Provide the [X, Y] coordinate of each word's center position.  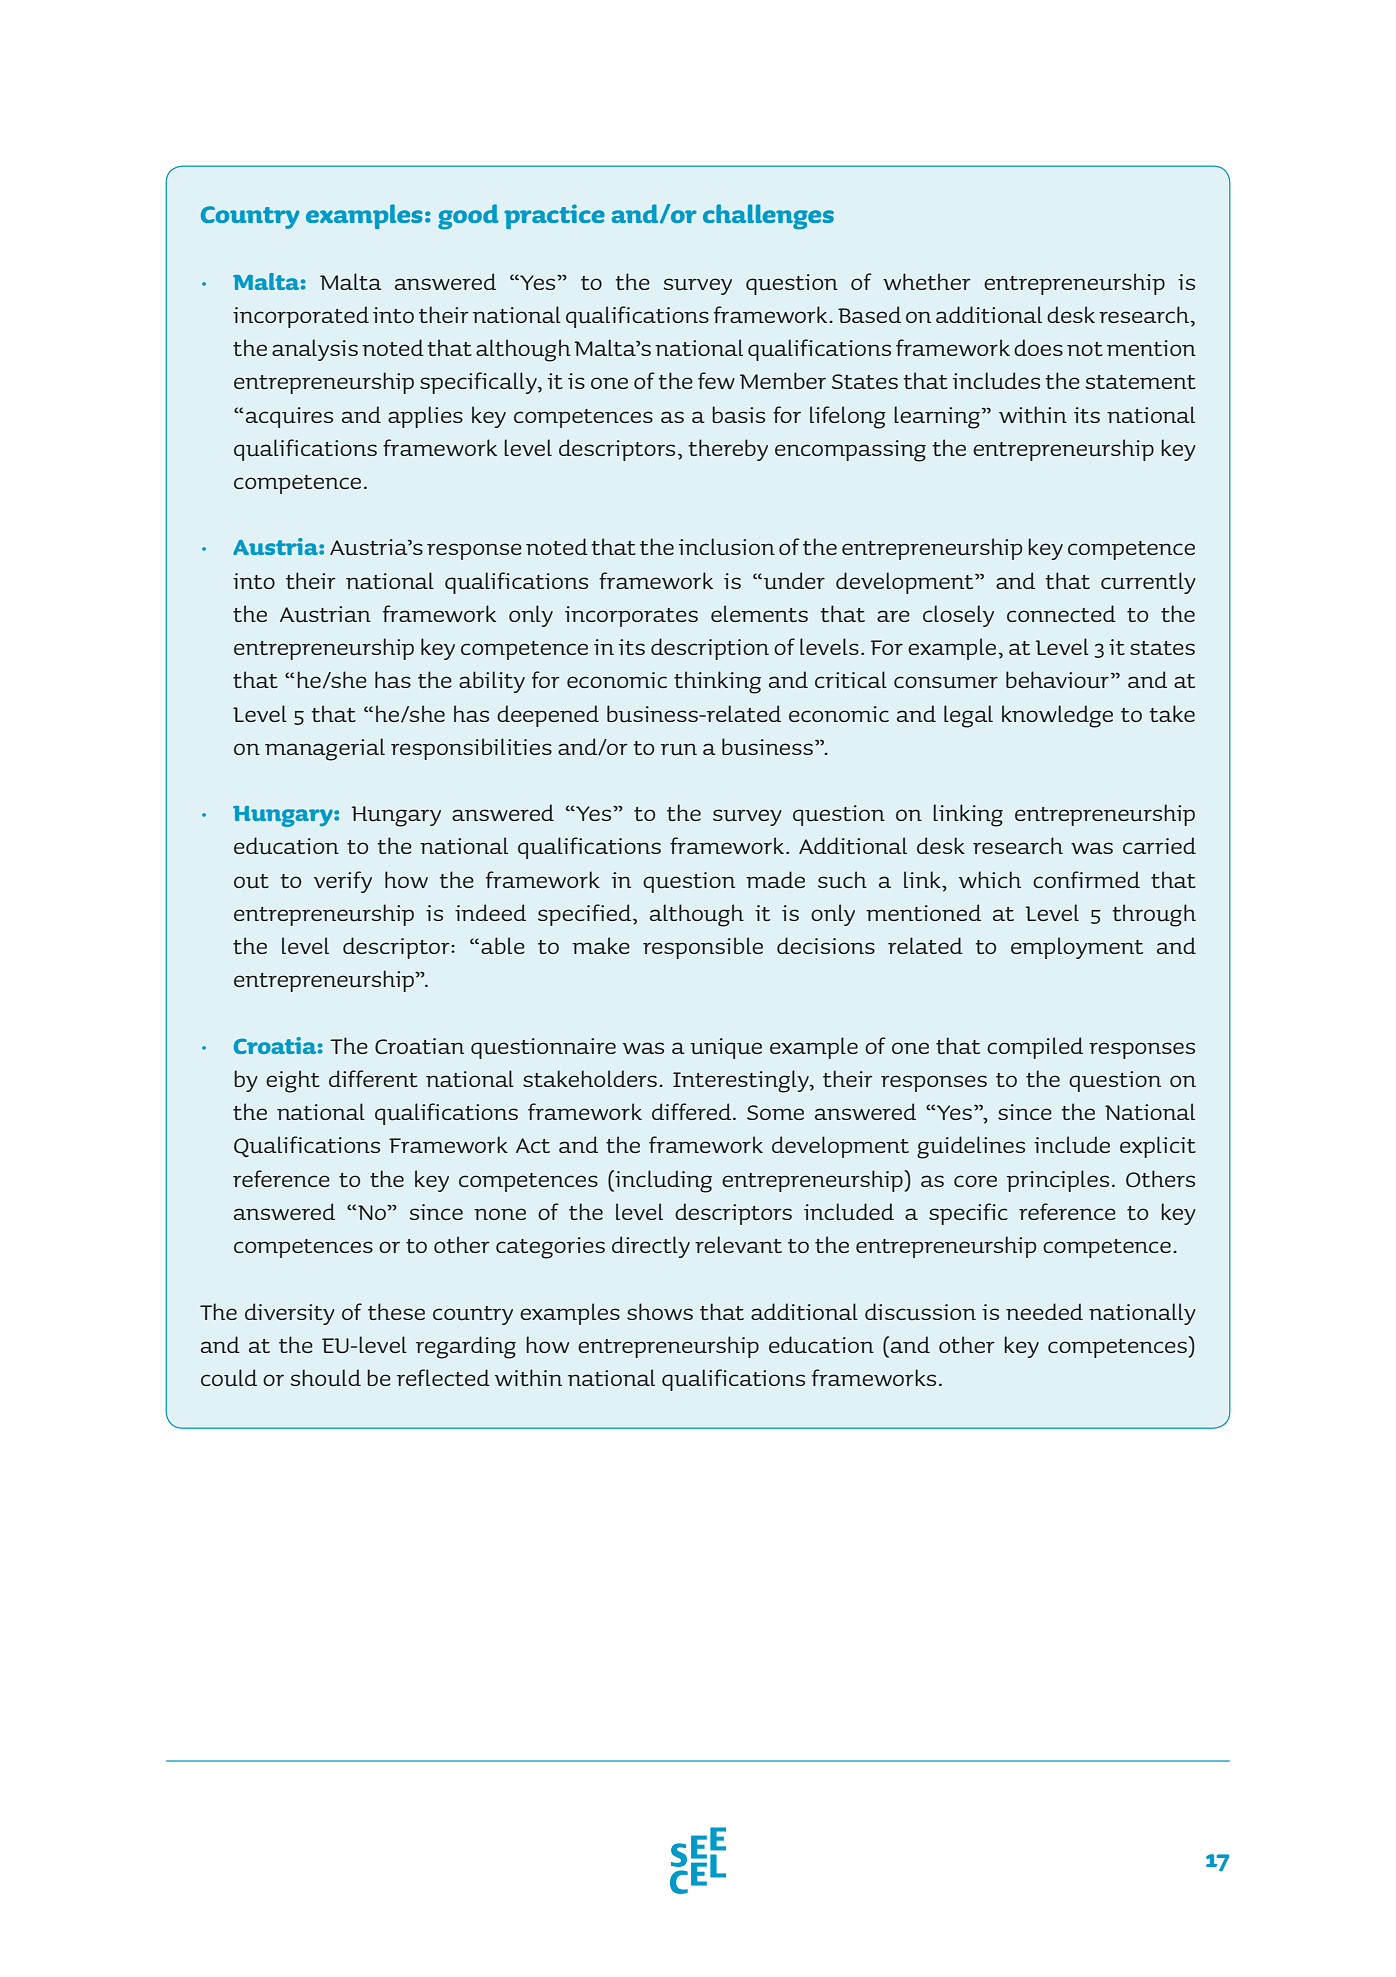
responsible [703, 948]
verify [343, 882]
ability [492, 682]
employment [1077, 948]
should [326, 1378]
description [710, 649]
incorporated [301, 317]
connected [1061, 613]
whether [927, 281]
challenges [768, 217]
